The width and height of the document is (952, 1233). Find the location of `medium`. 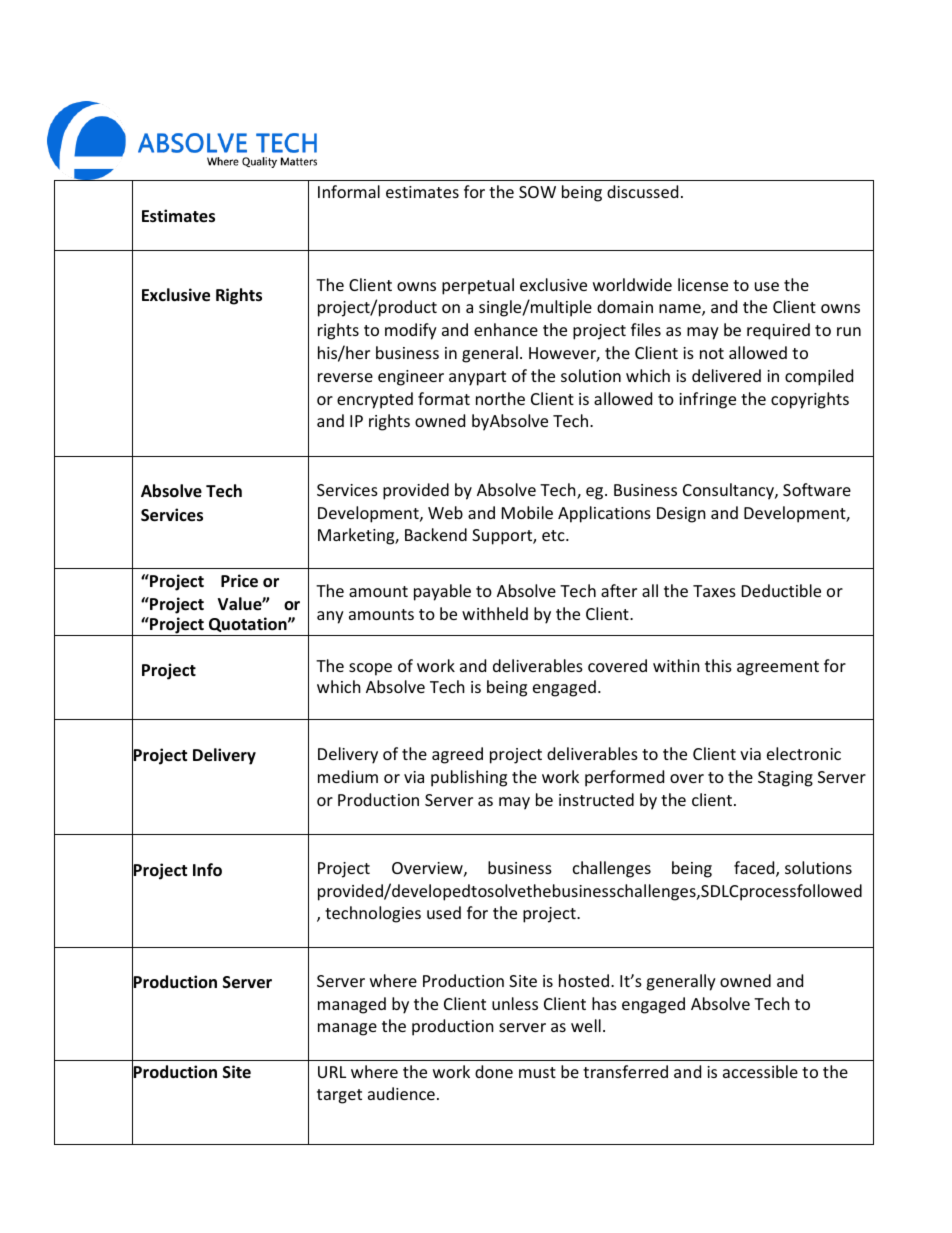

medium is located at coordinates (348, 776).
